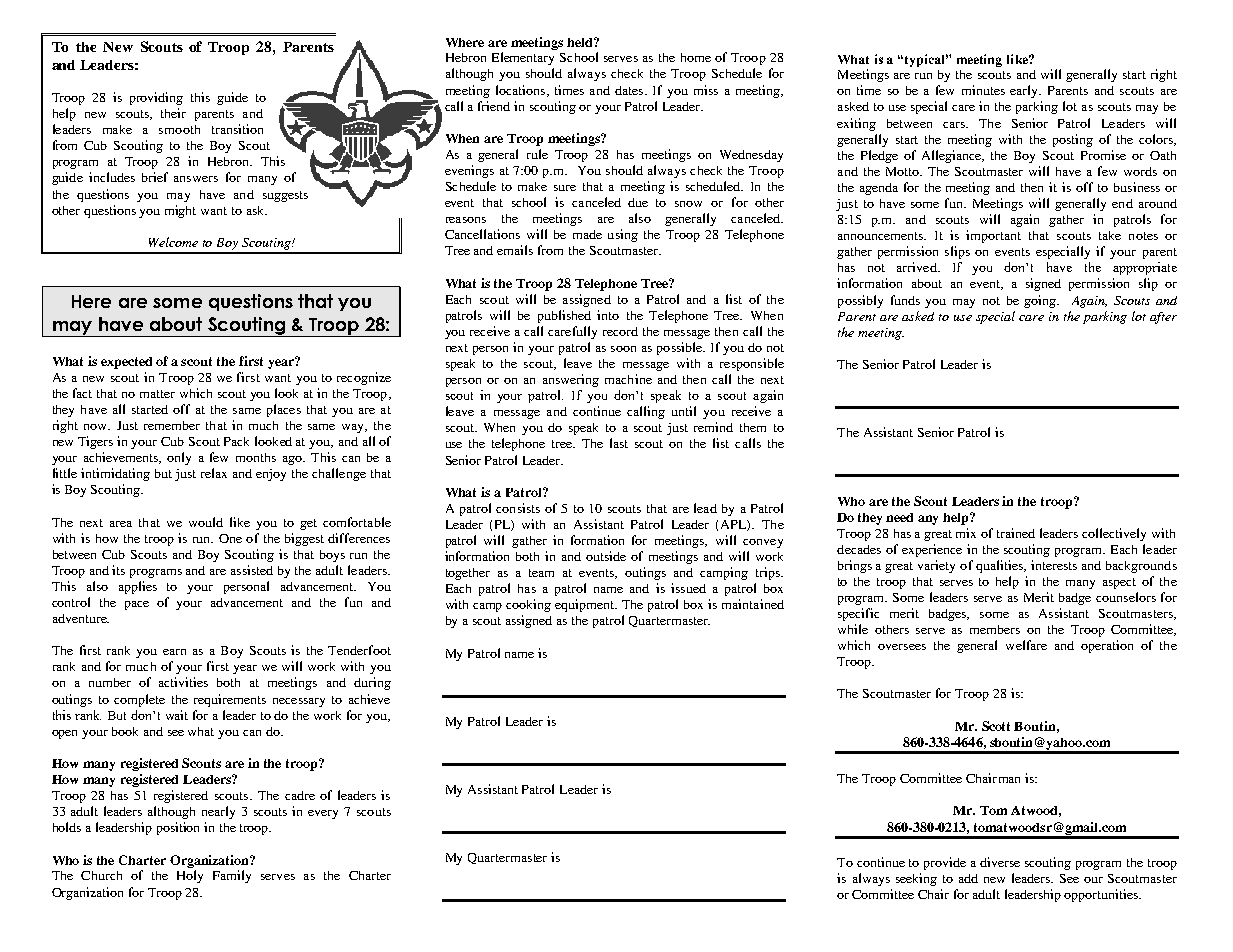  What do you see at coordinates (916, 879) in the document?
I see `seeking` at bounding box center [916, 879].
